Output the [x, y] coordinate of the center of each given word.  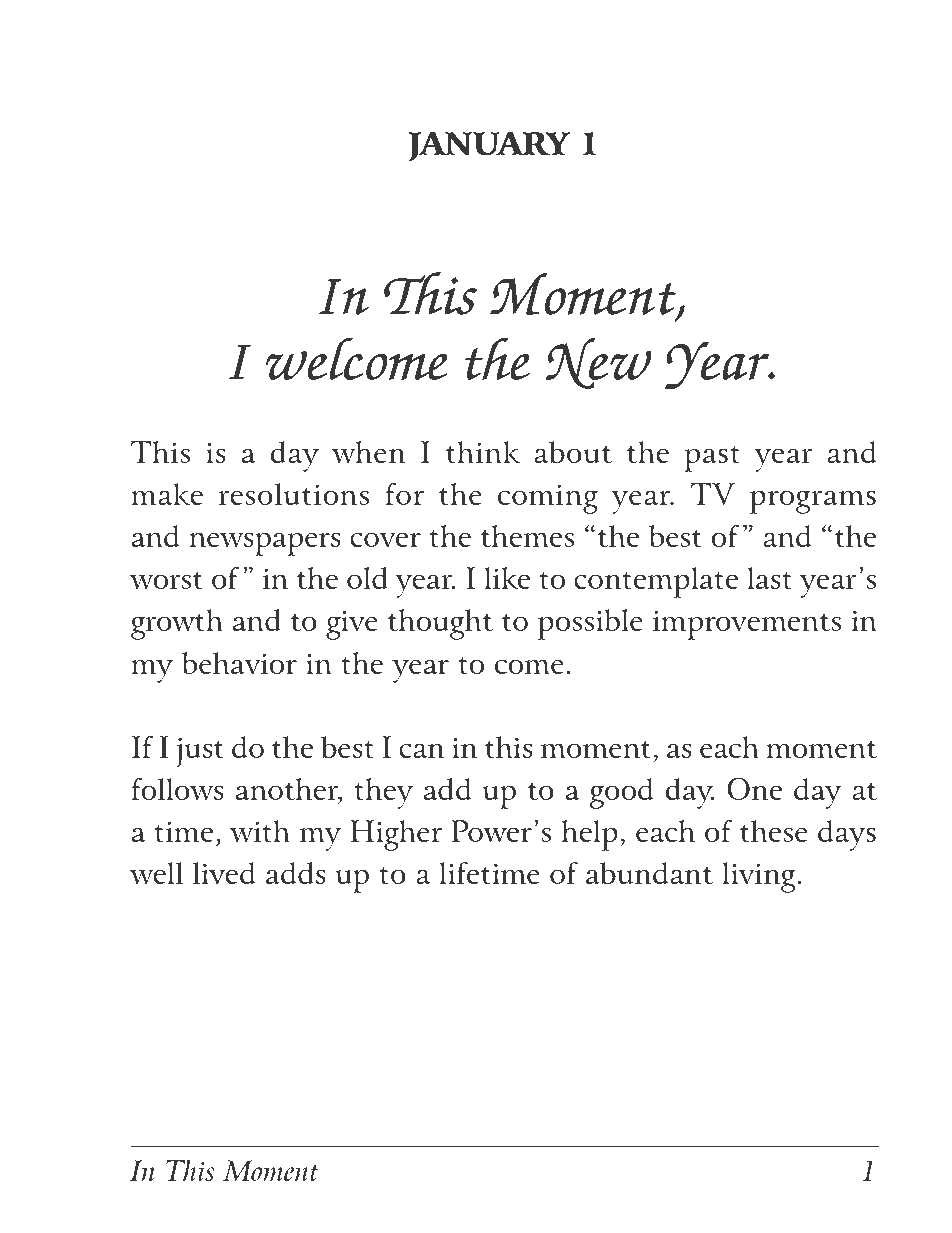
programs [813, 502]
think [483, 452]
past [712, 458]
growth [177, 624]
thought [440, 624]
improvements [747, 625]
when [368, 452]
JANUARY [489, 146]
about [573, 452]
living [760, 877]
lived [224, 873]
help [589, 835]
